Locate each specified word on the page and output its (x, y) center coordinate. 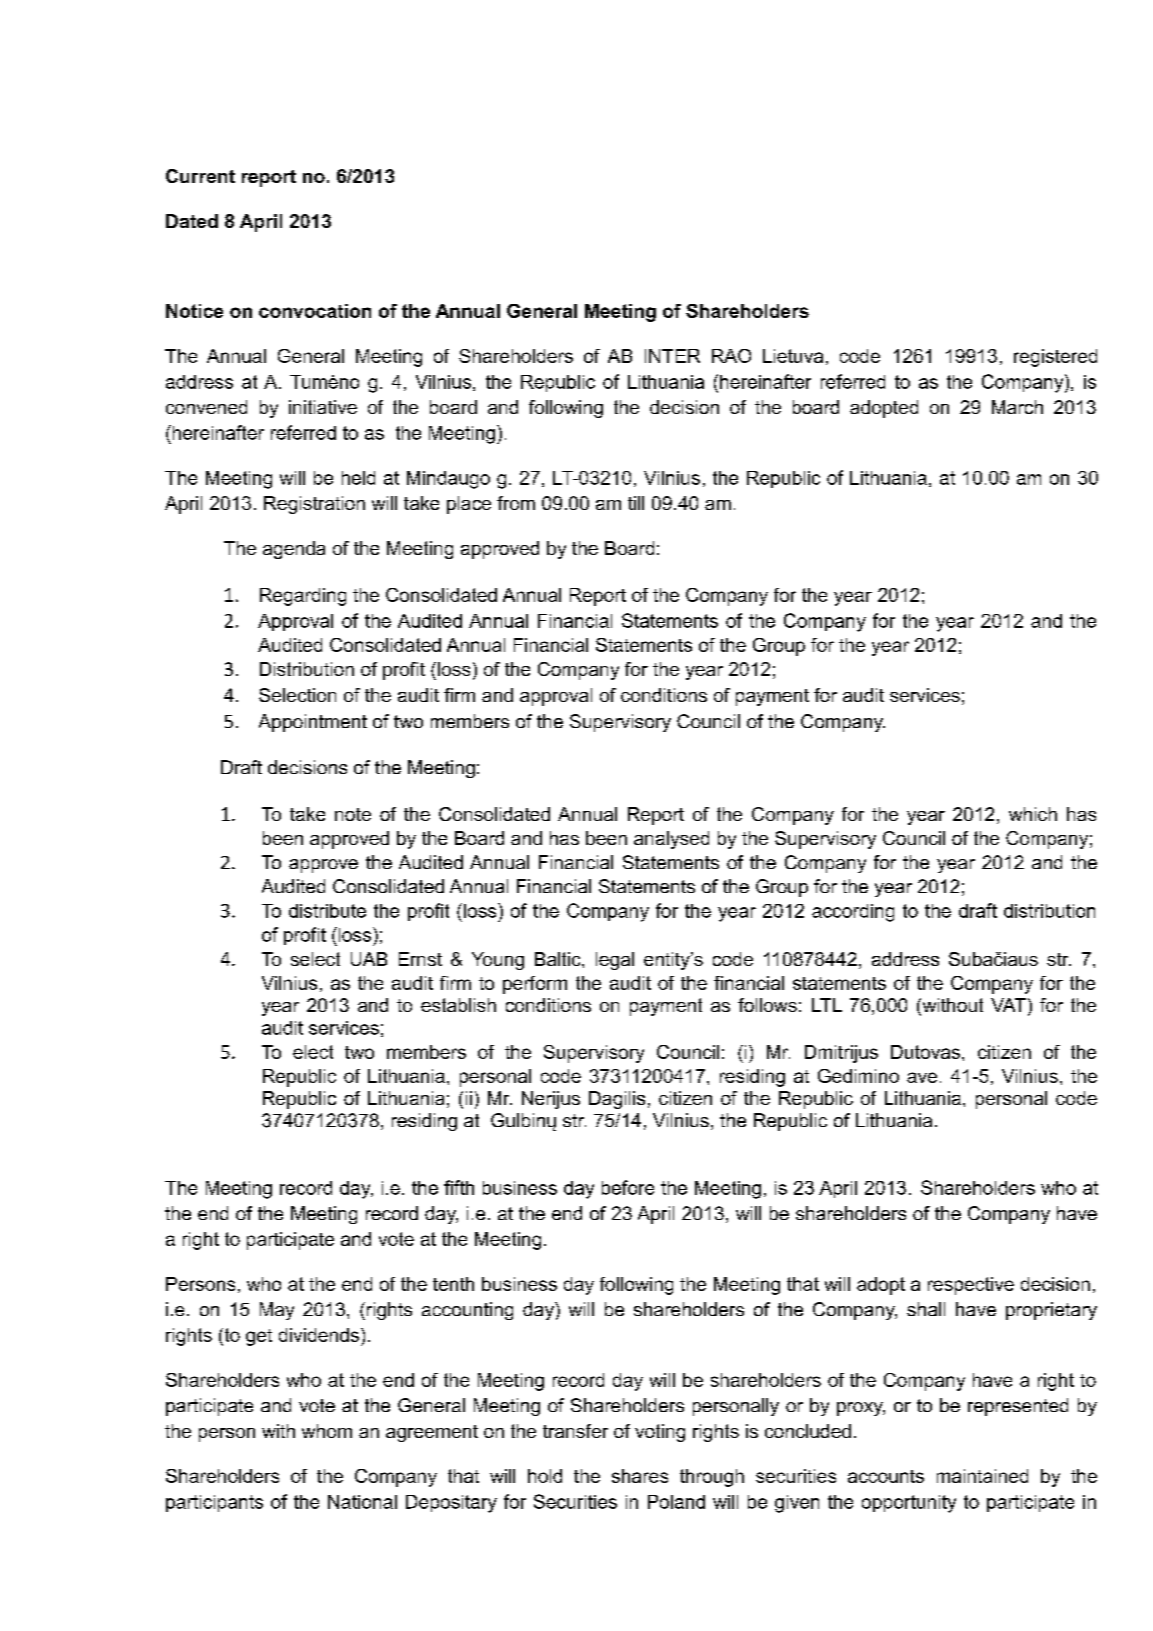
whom (327, 1431)
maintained (982, 1476)
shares (640, 1476)
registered (1055, 358)
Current (200, 176)
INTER (672, 356)
